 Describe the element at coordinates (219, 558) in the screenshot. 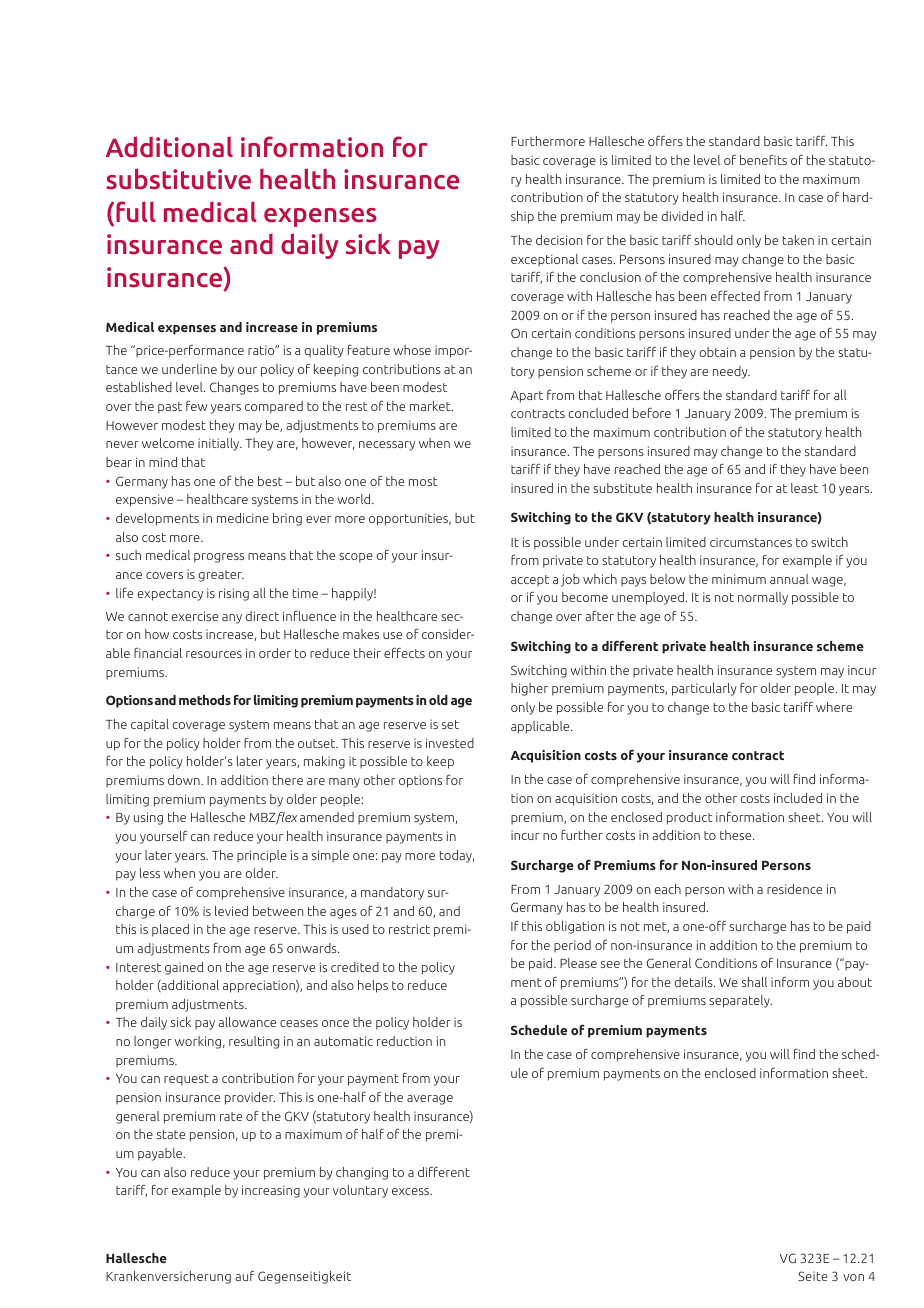

I see `progress` at that location.
